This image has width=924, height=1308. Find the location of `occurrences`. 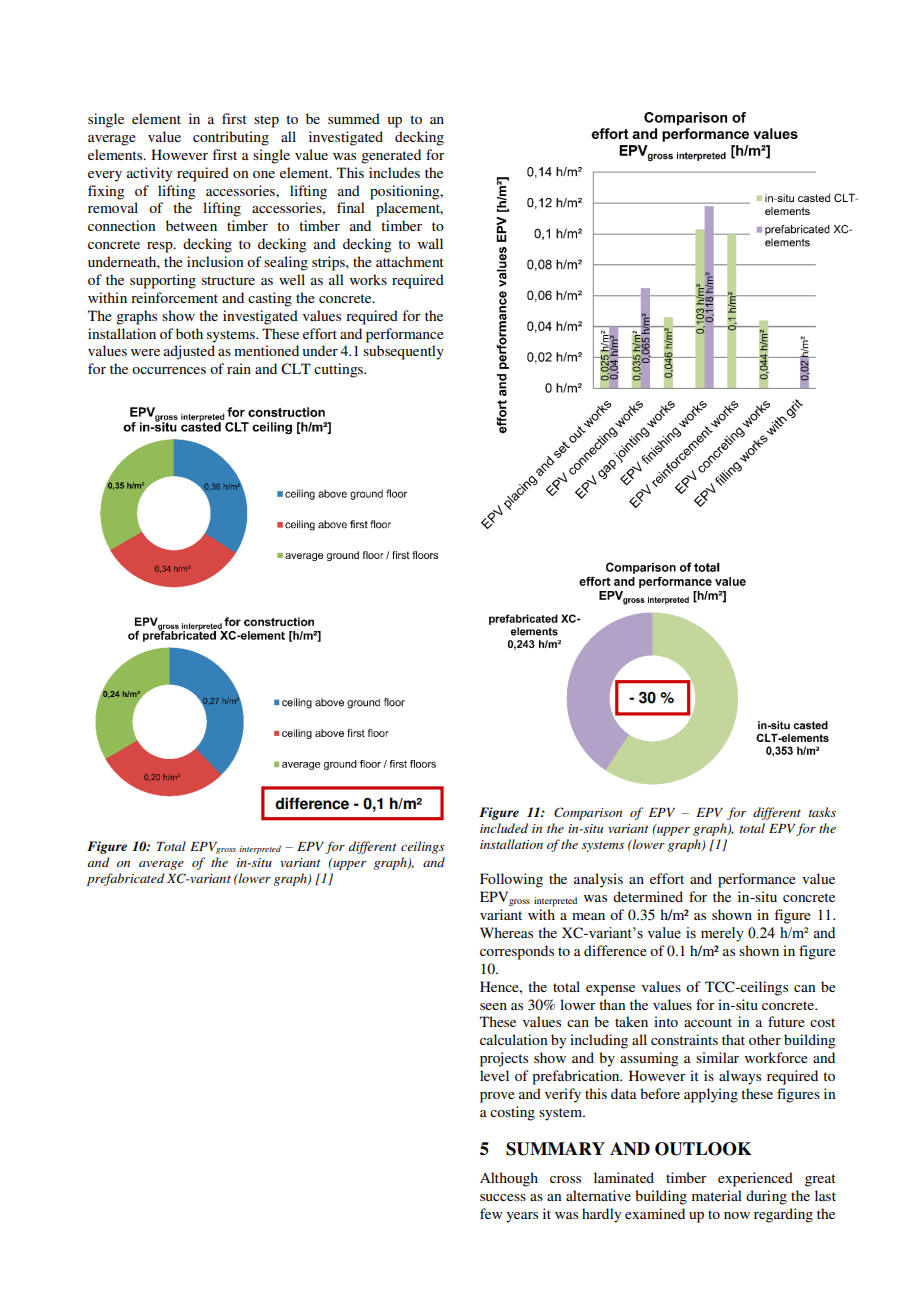

occurrences is located at coordinates (169, 370).
